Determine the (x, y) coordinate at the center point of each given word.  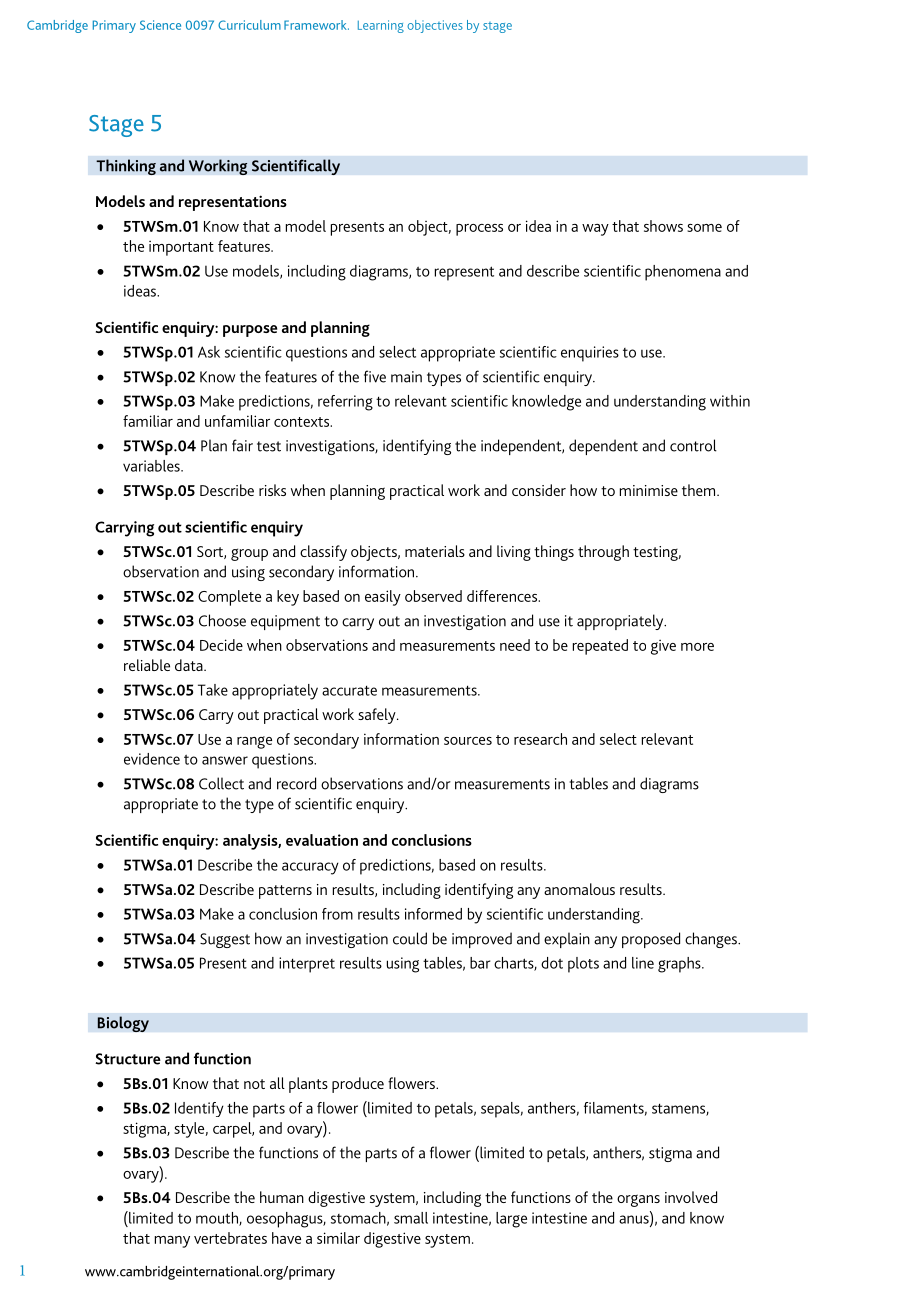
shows (663, 226)
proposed (651, 940)
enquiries (590, 354)
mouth (218, 1219)
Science (160, 25)
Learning (381, 26)
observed (433, 596)
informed (433, 914)
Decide (221, 645)
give (663, 647)
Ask (209, 352)
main (406, 377)
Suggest (225, 940)
